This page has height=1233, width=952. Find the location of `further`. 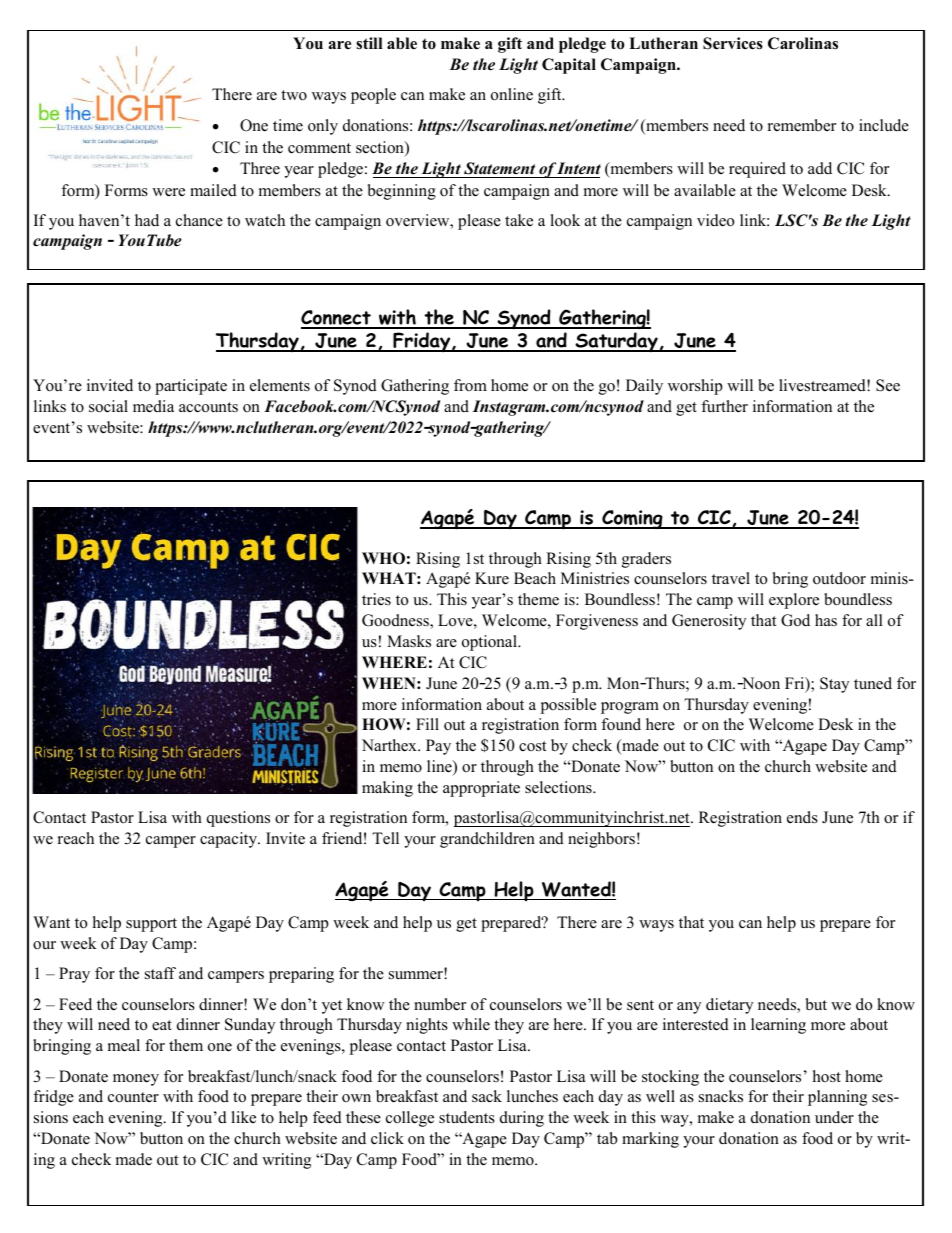

further is located at coordinates (724, 406).
